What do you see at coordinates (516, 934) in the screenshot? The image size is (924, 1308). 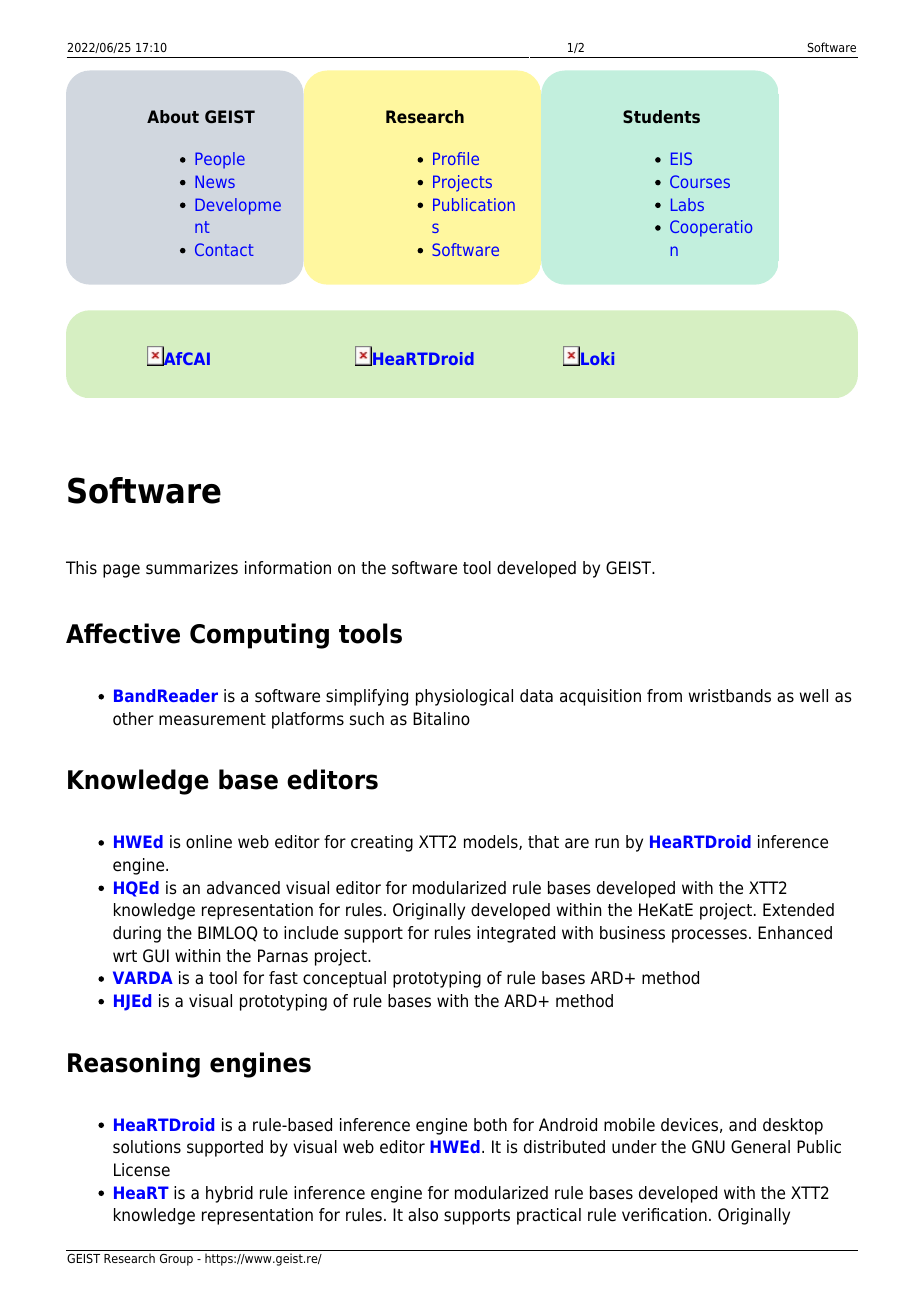 I see `integrated` at bounding box center [516, 934].
